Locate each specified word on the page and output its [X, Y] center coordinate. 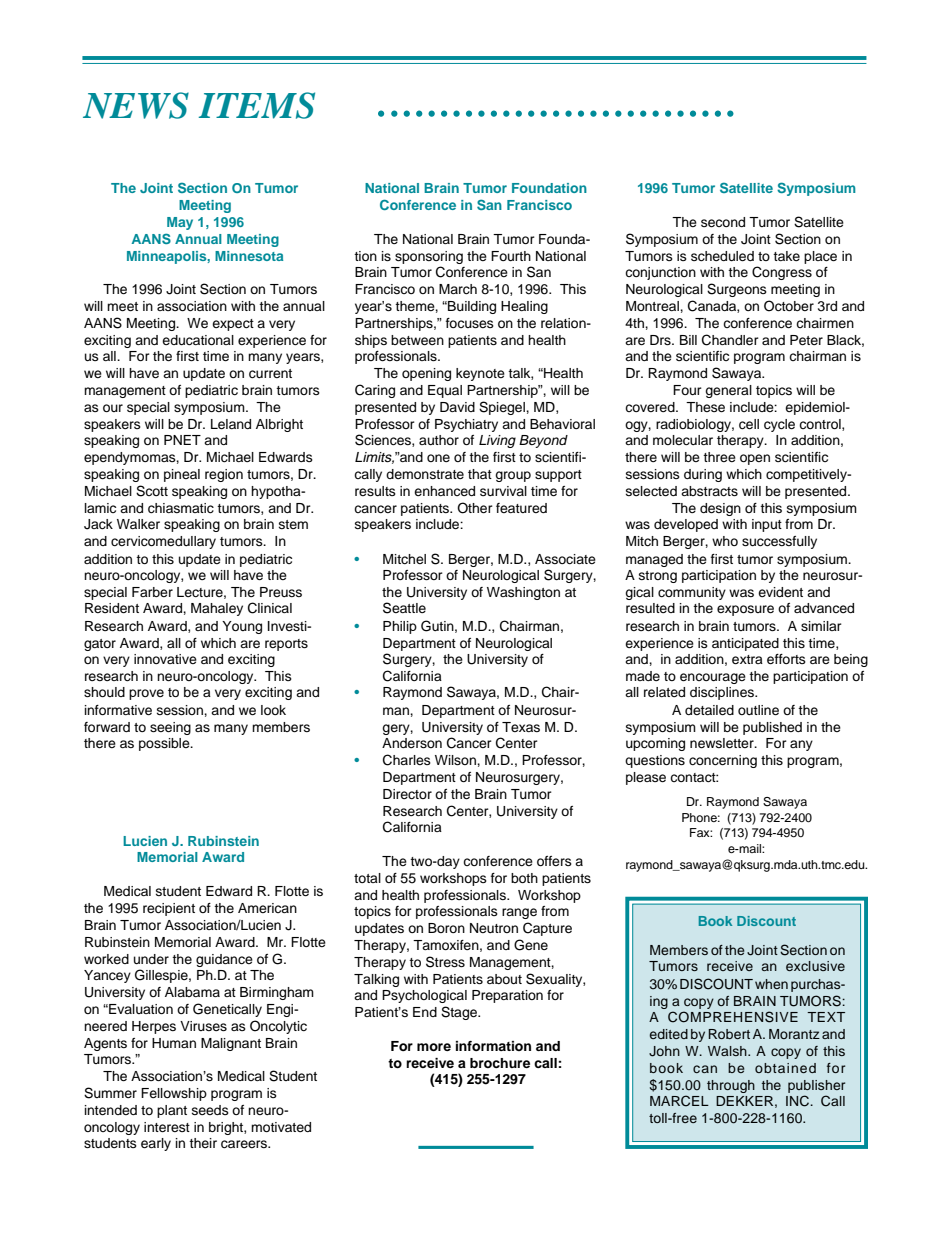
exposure [745, 610]
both [524, 878]
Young [242, 627]
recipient [169, 909]
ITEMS [257, 105]
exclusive [815, 966]
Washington [523, 593]
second [723, 222]
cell [749, 424]
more [434, 1047]
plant [172, 1111]
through [731, 1086]
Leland [231, 424]
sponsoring [429, 257]
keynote [480, 374]
